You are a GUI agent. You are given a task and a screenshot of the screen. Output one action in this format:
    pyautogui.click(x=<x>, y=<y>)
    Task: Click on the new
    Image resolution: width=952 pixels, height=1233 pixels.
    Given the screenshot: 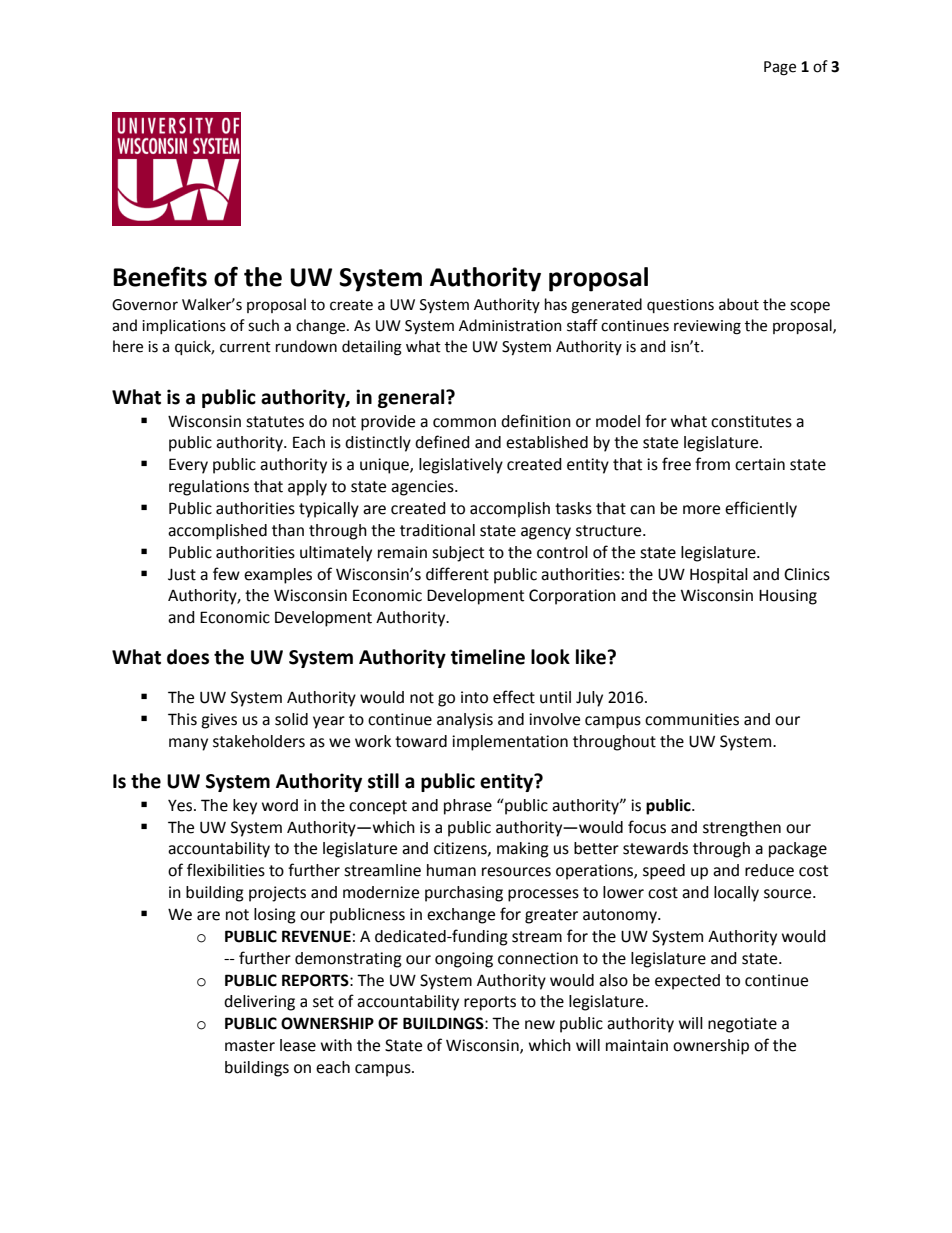 What is the action you would take?
    pyautogui.click(x=540, y=1025)
